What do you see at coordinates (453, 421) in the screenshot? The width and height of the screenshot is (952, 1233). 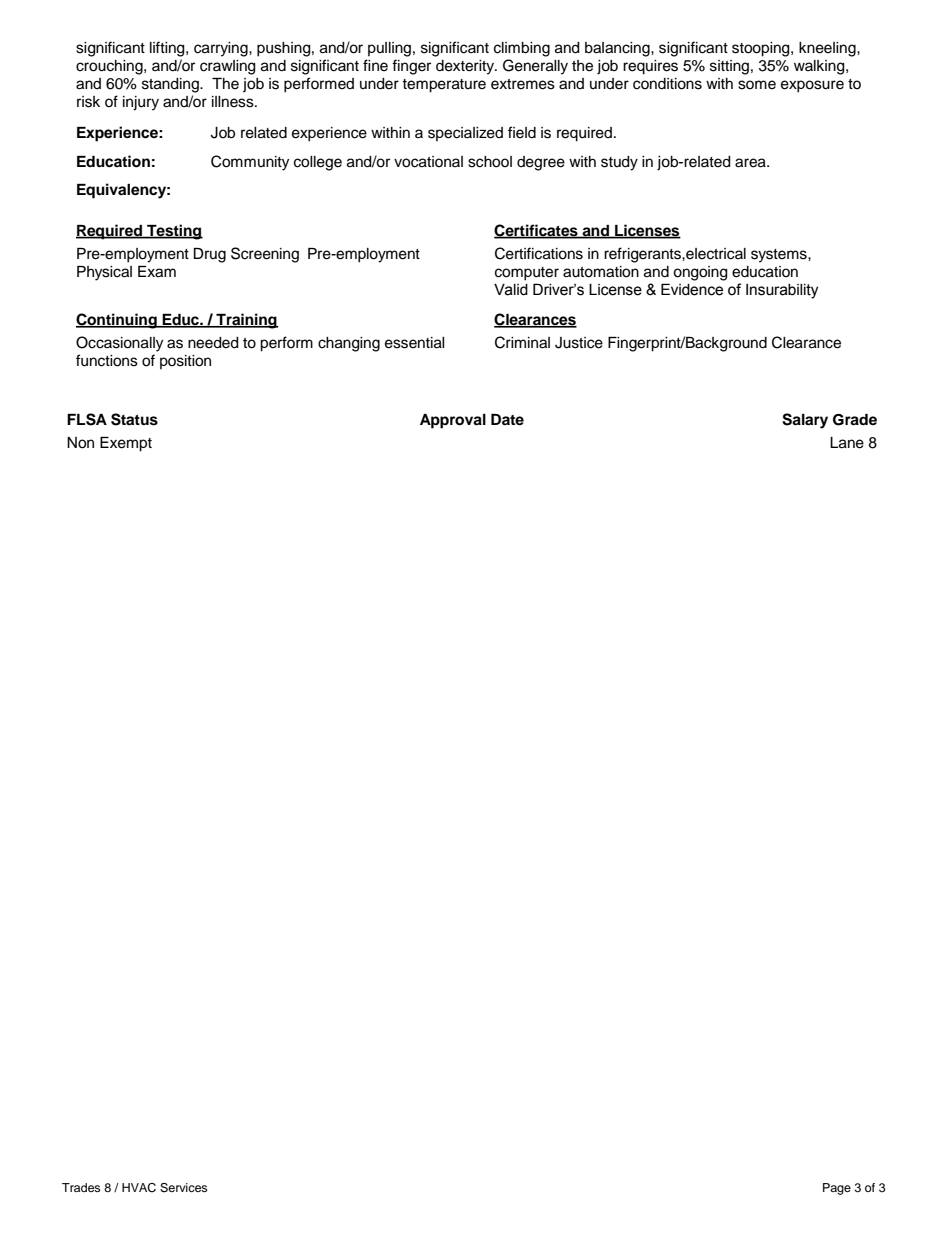 I see `Approval` at bounding box center [453, 421].
